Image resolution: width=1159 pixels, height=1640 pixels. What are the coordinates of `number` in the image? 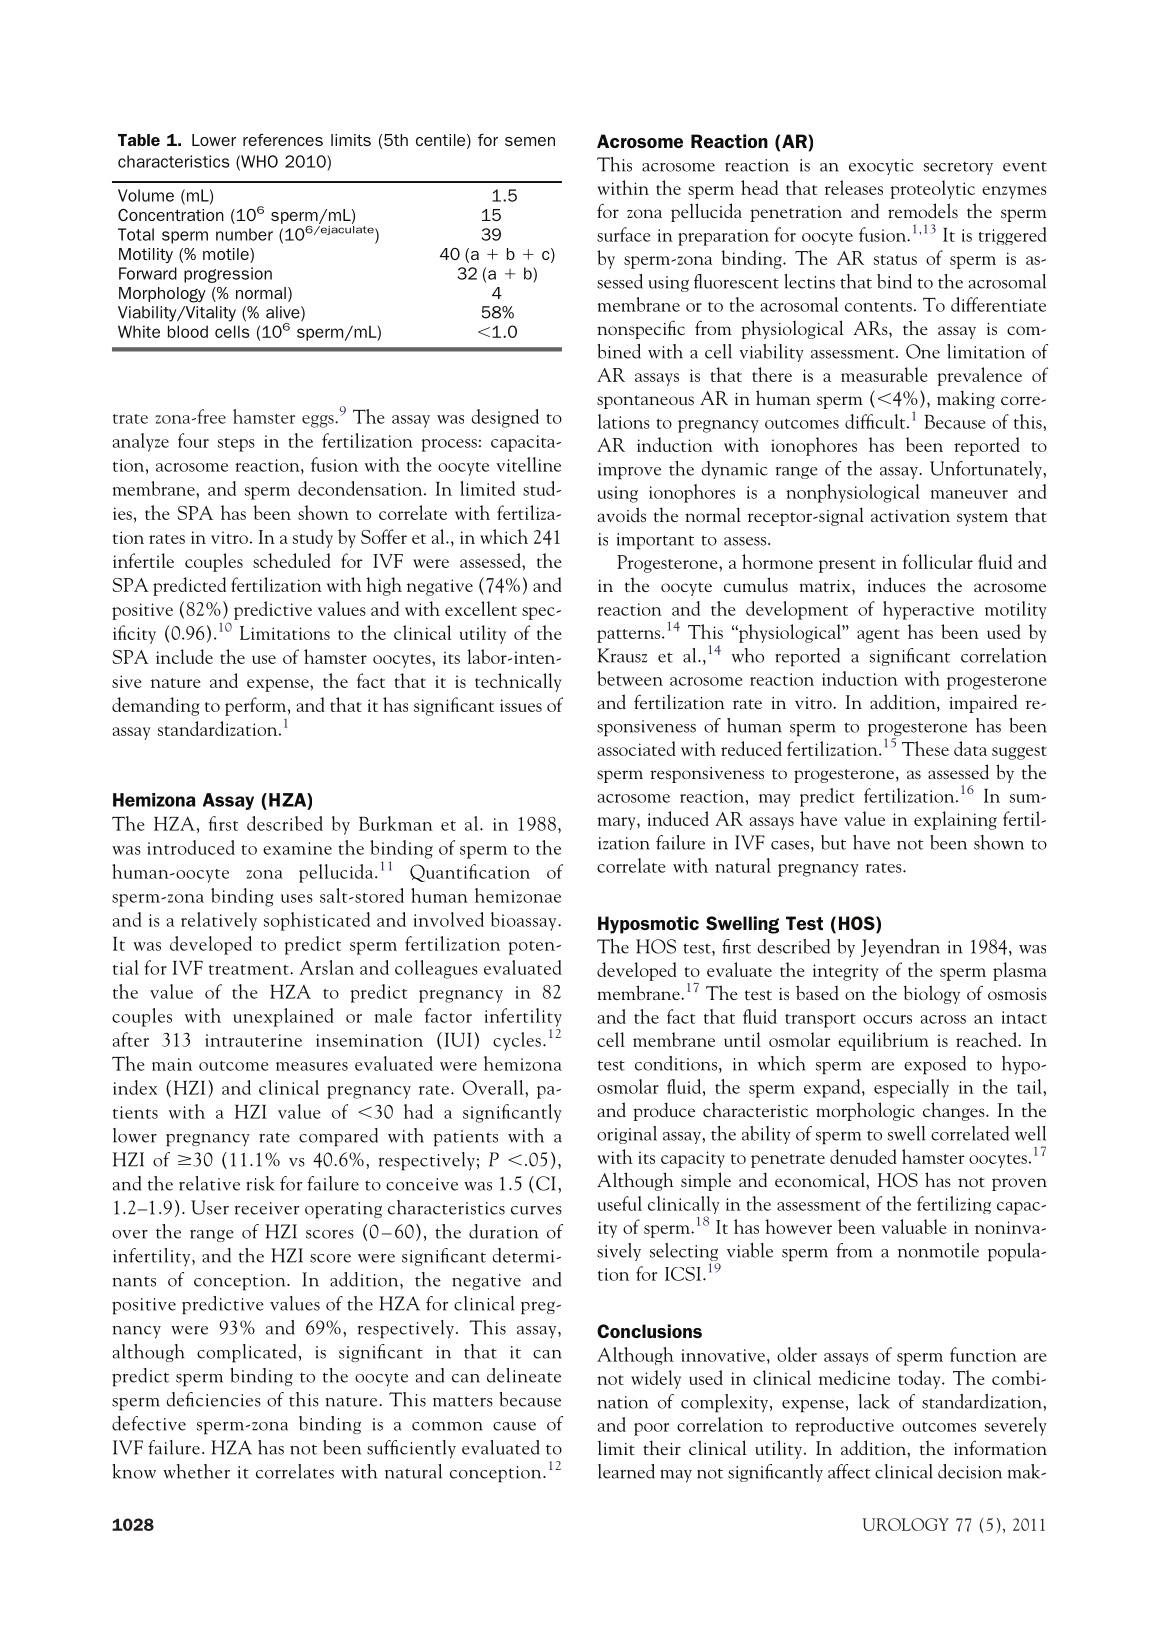 It's located at (244, 234).
